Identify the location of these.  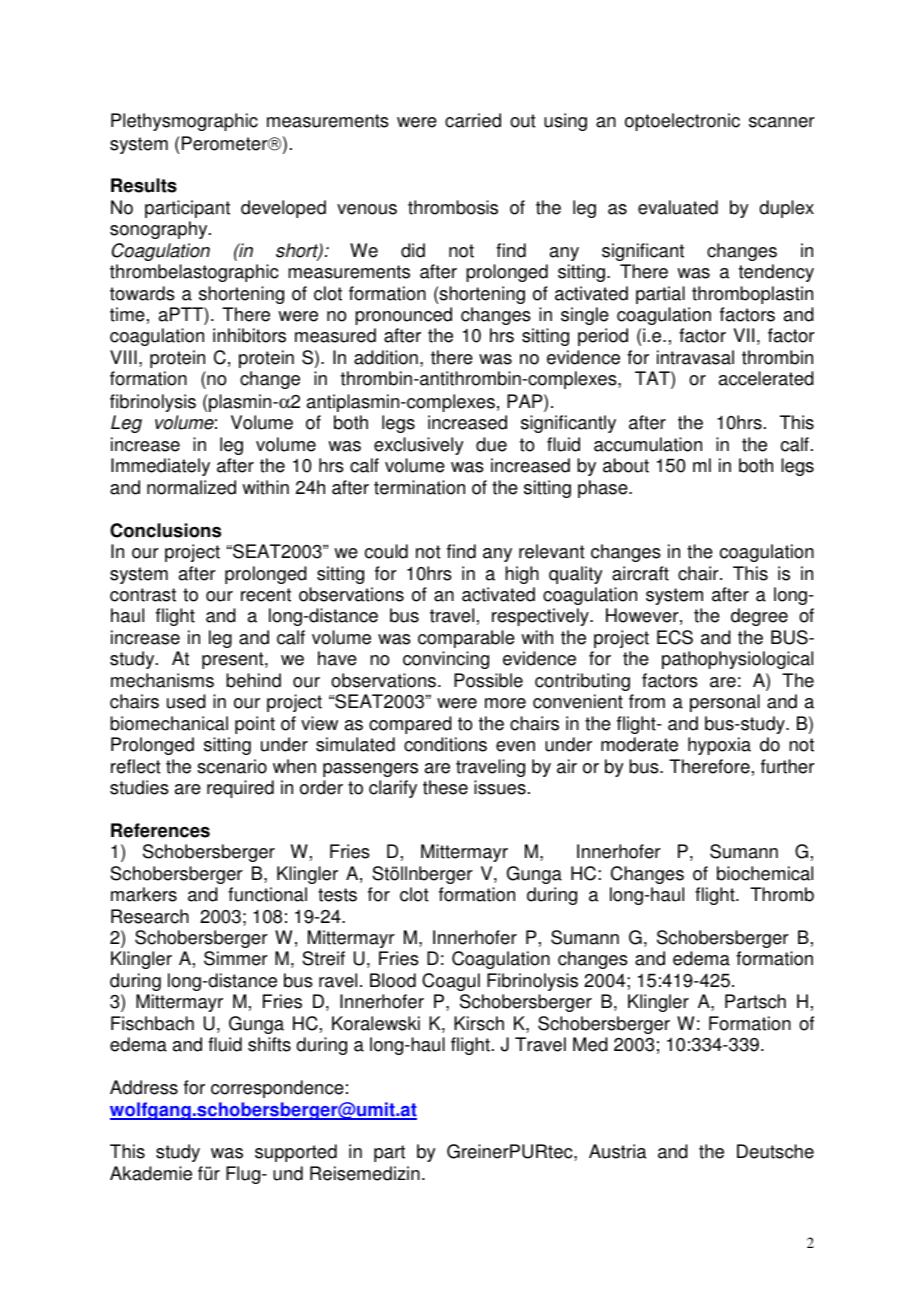
(445, 787).
